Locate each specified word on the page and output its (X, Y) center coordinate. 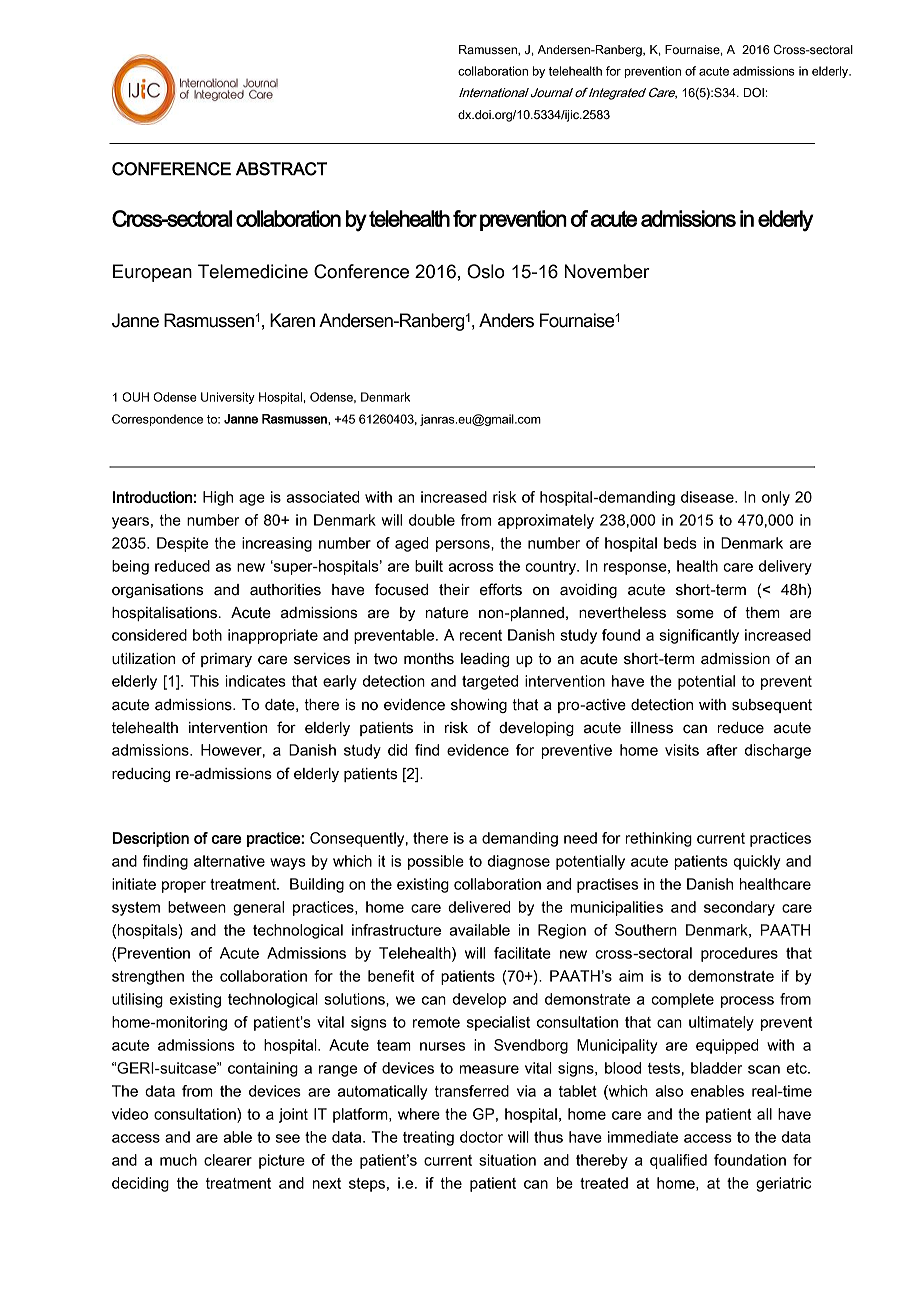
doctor (481, 1137)
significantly (699, 636)
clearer (228, 1160)
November (607, 271)
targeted (490, 682)
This (204, 681)
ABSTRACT (281, 169)
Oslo (486, 271)
